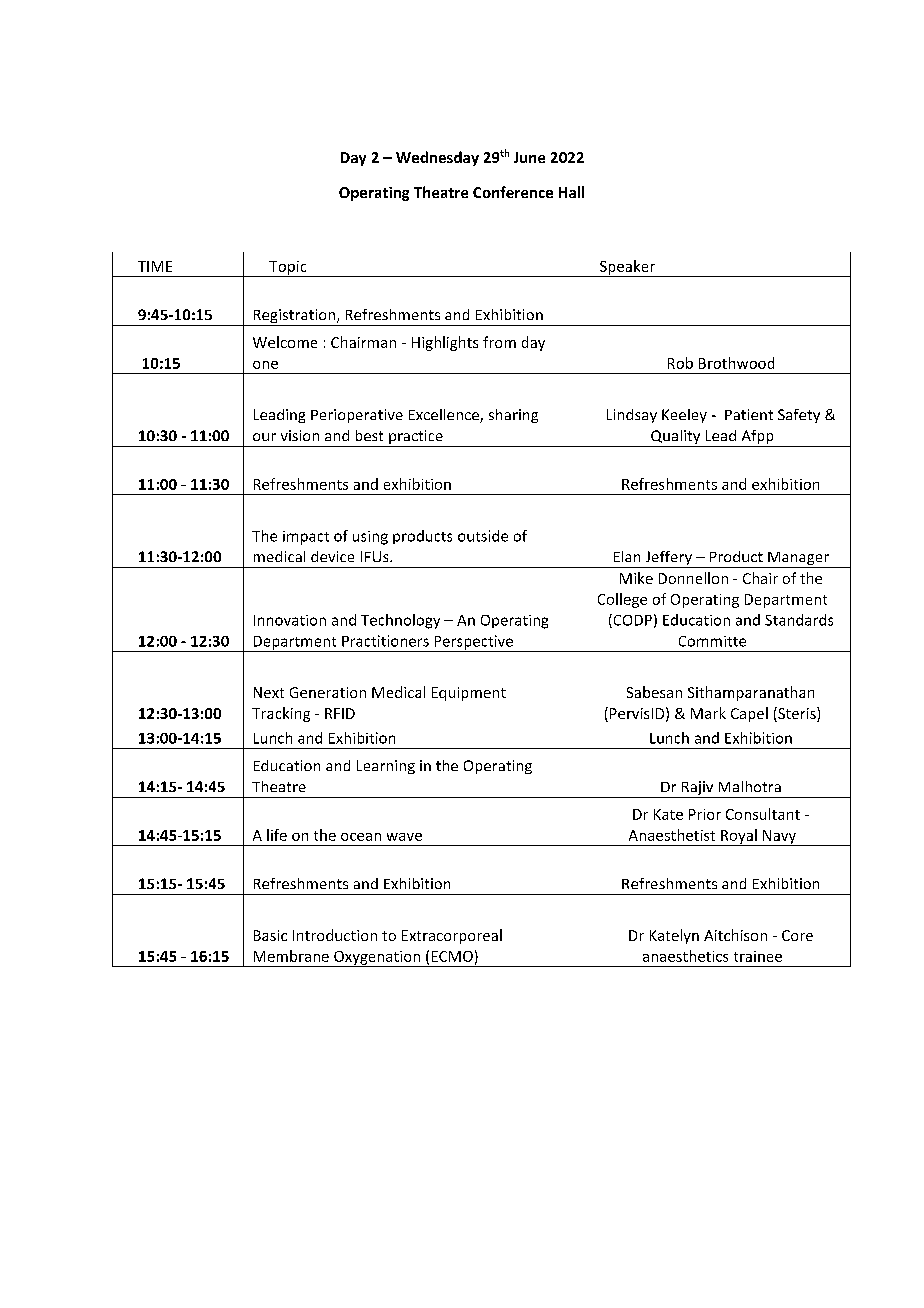  Describe the element at coordinates (680, 363) in the screenshot. I see `Rob` at that location.
